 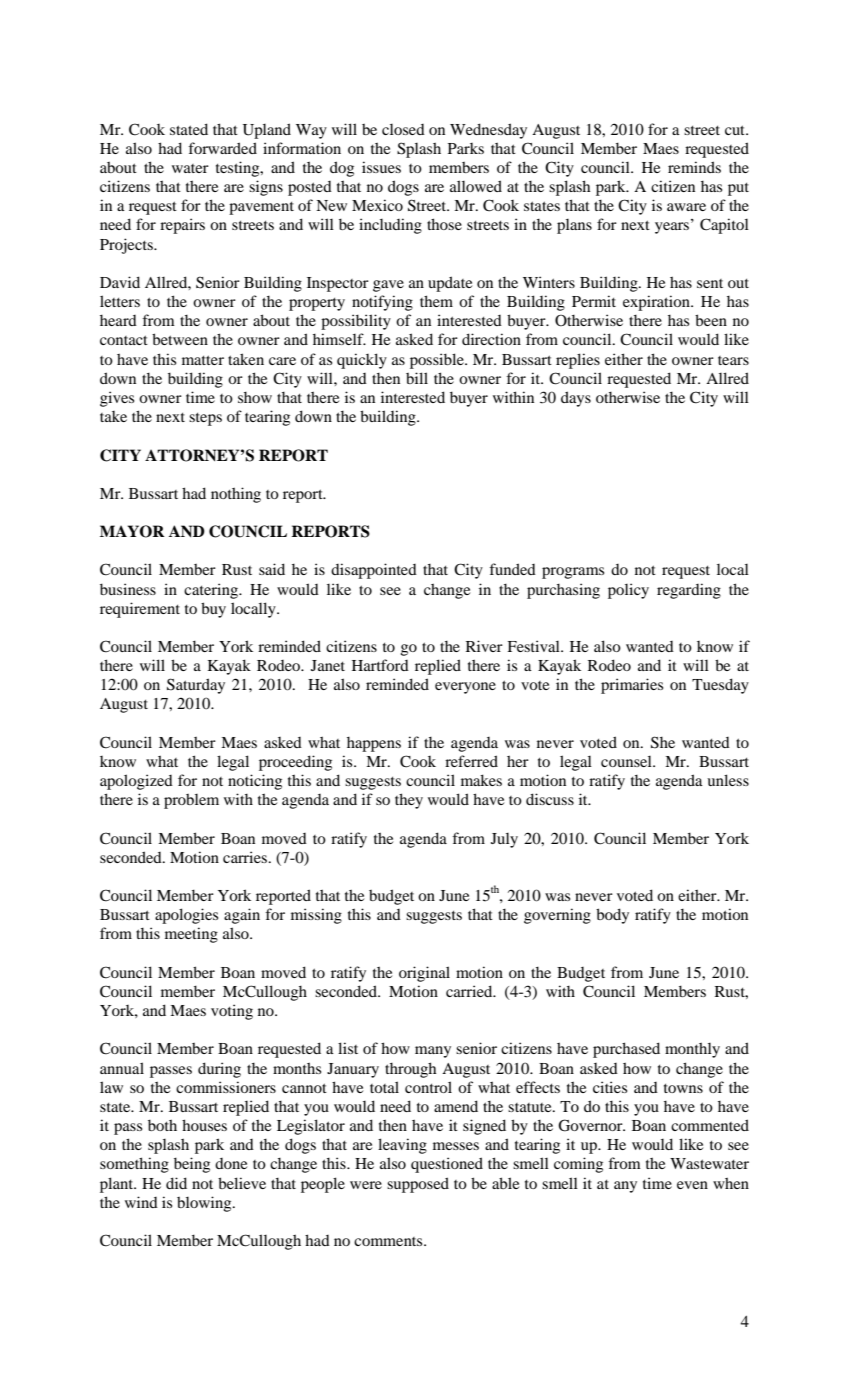 What do you see at coordinates (222, 148) in the screenshot?
I see `forwarded` at bounding box center [222, 148].
